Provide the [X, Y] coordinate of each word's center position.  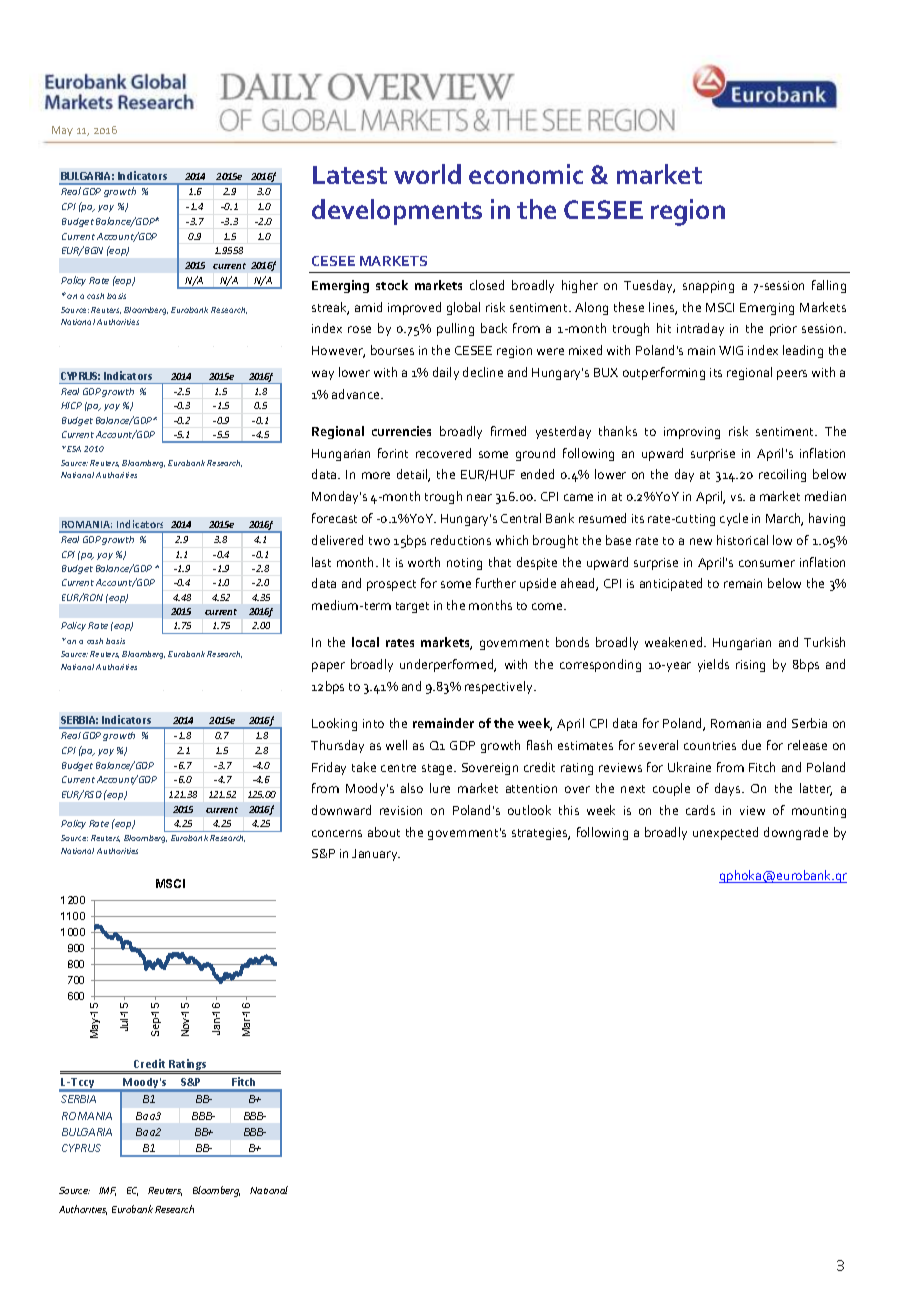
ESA [74, 449]
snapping [708, 287]
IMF [107, 1191]
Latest [350, 175]
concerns [337, 833]
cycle [734, 519]
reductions [461, 540]
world [427, 174]
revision [401, 810]
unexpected [725, 833]
